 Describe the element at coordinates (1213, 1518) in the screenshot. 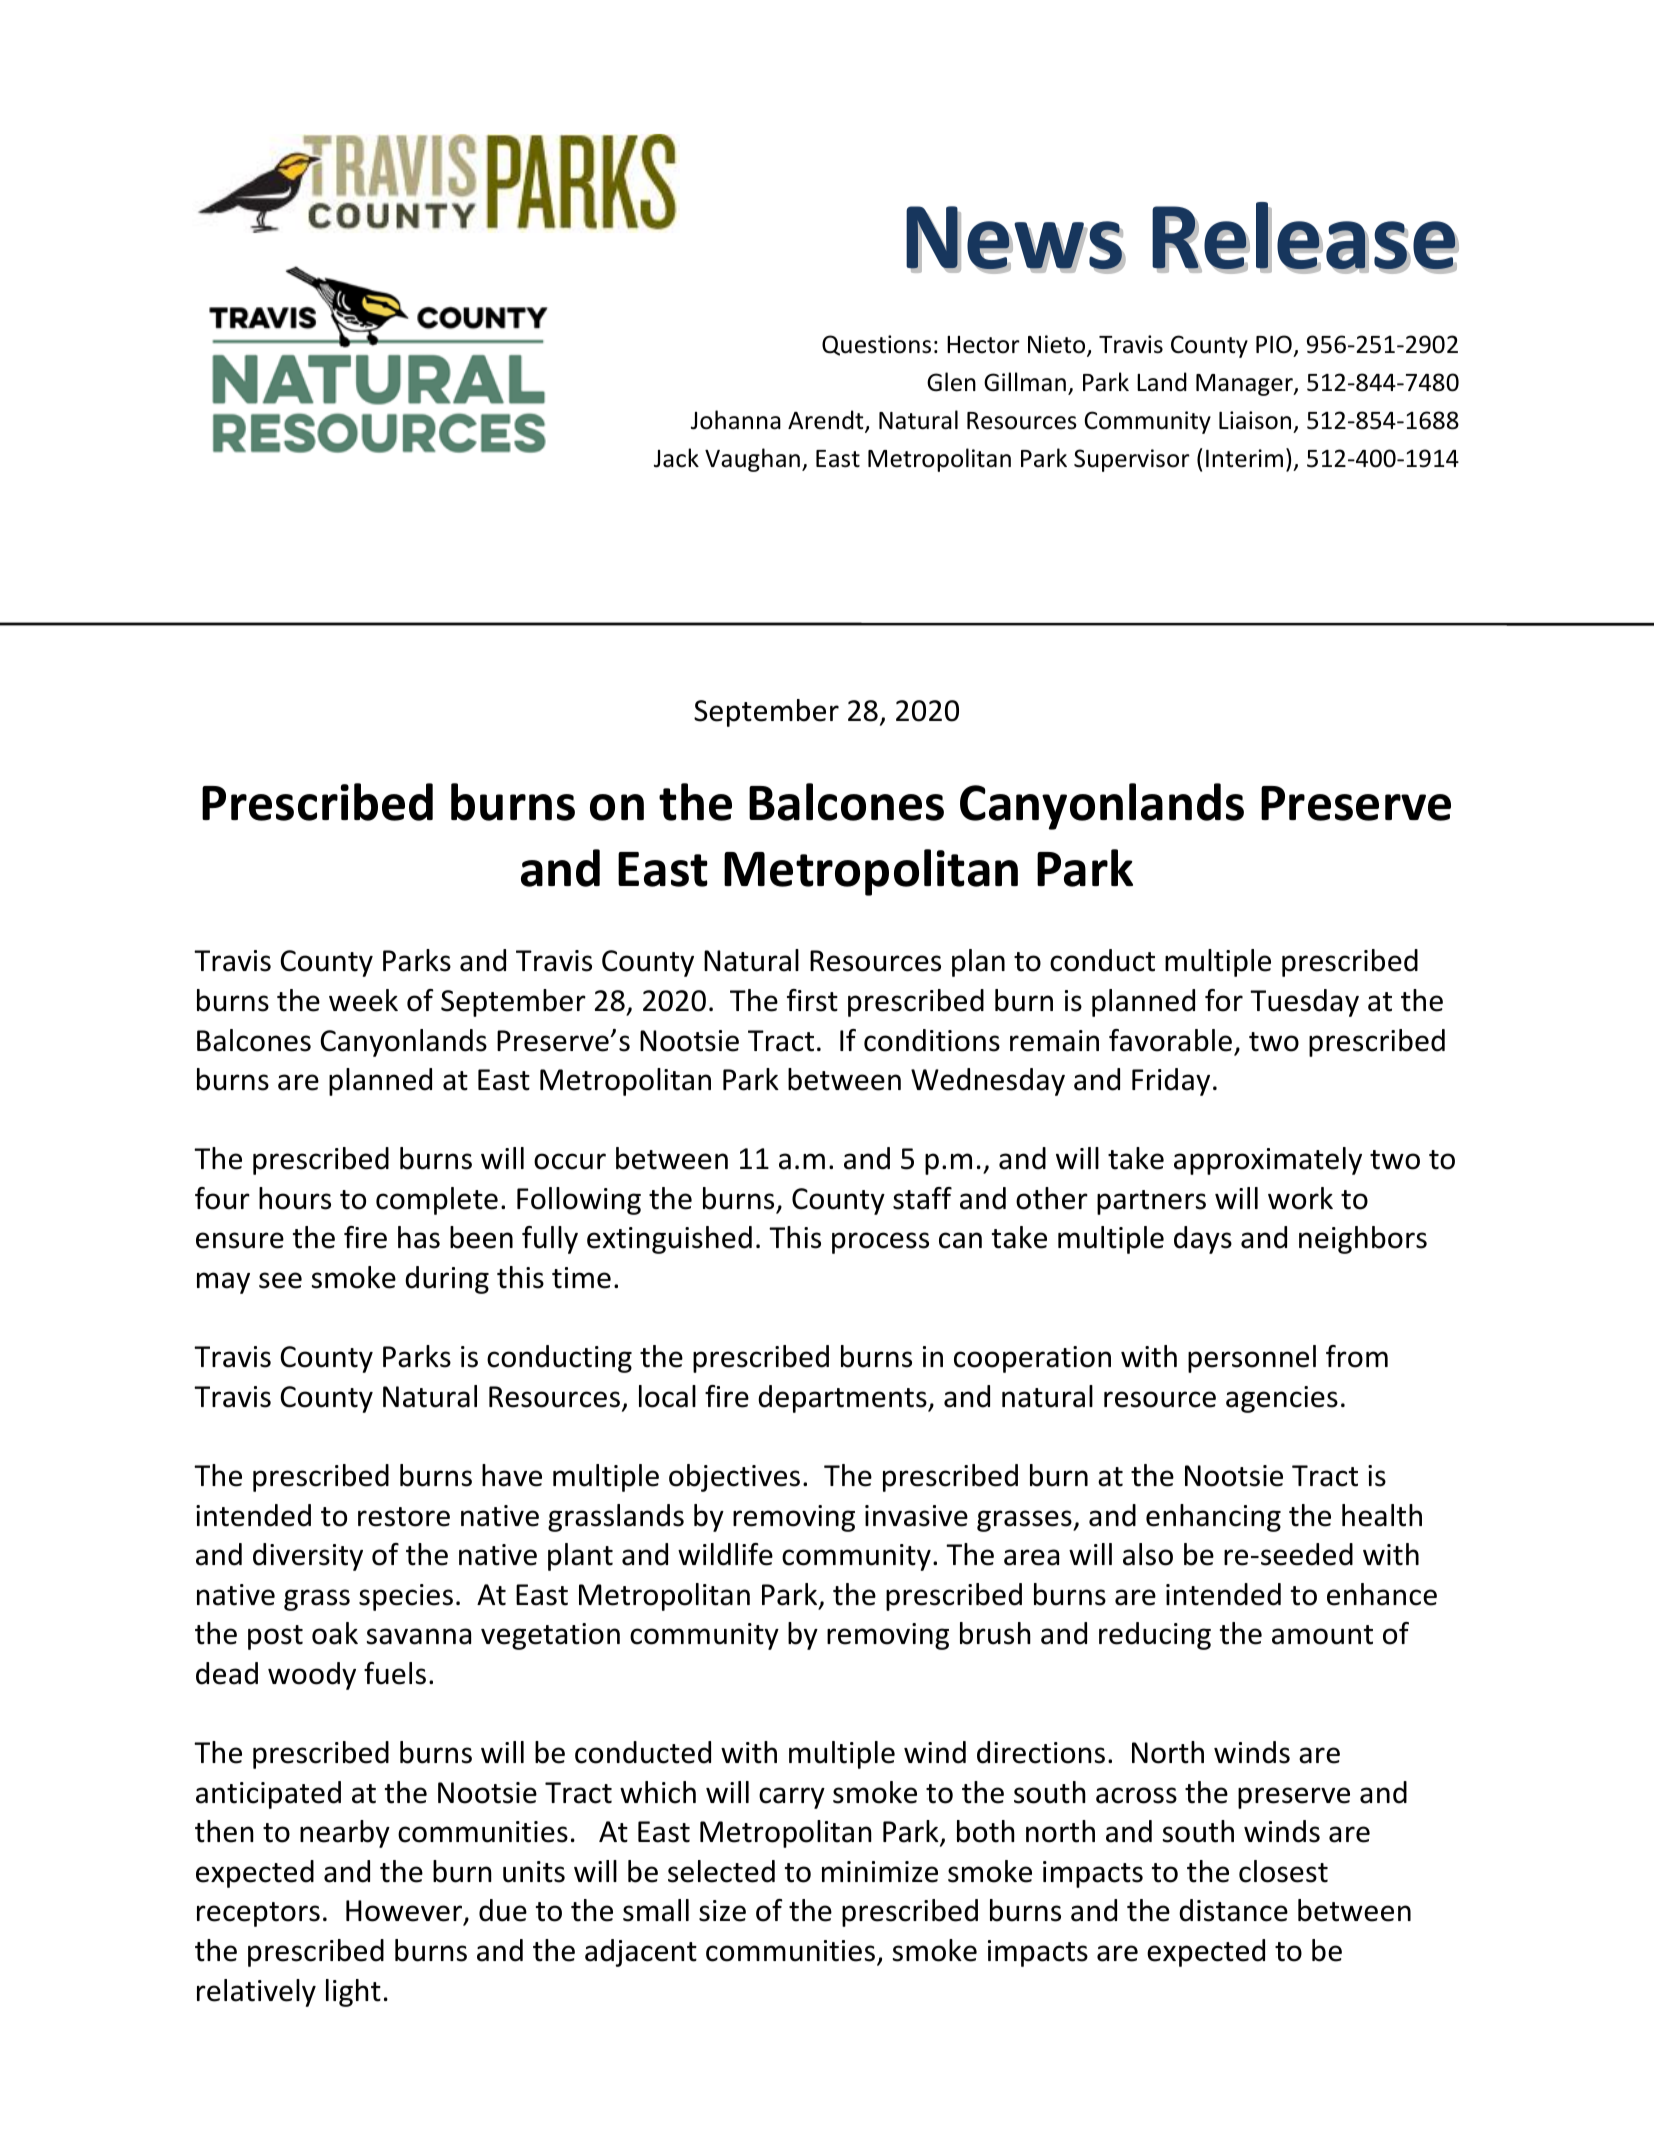

I see `enhancing` at that location.
